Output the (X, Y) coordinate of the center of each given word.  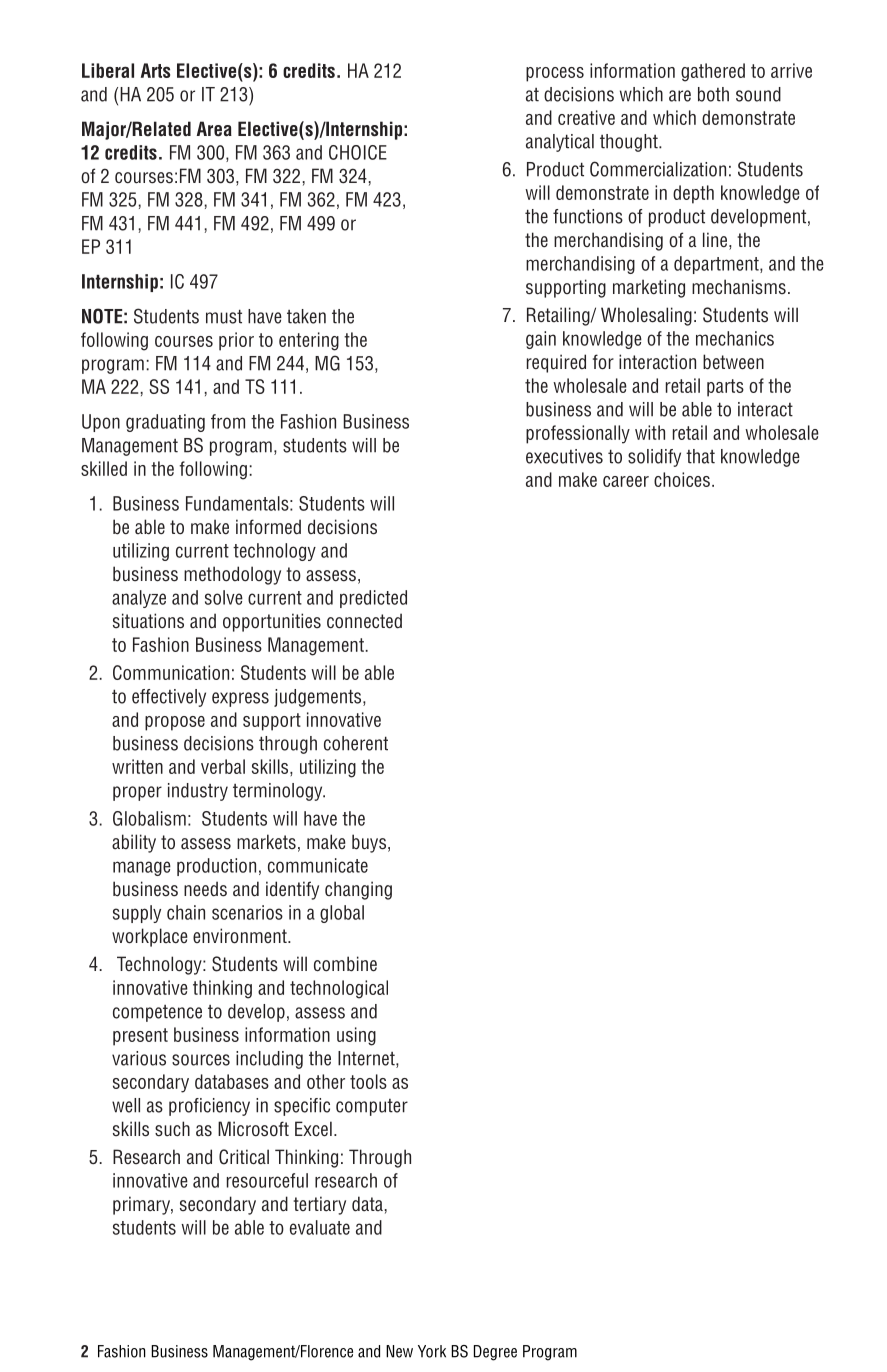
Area (214, 129)
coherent (356, 743)
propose (175, 723)
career (626, 481)
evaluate (320, 1227)
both (713, 94)
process (555, 74)
